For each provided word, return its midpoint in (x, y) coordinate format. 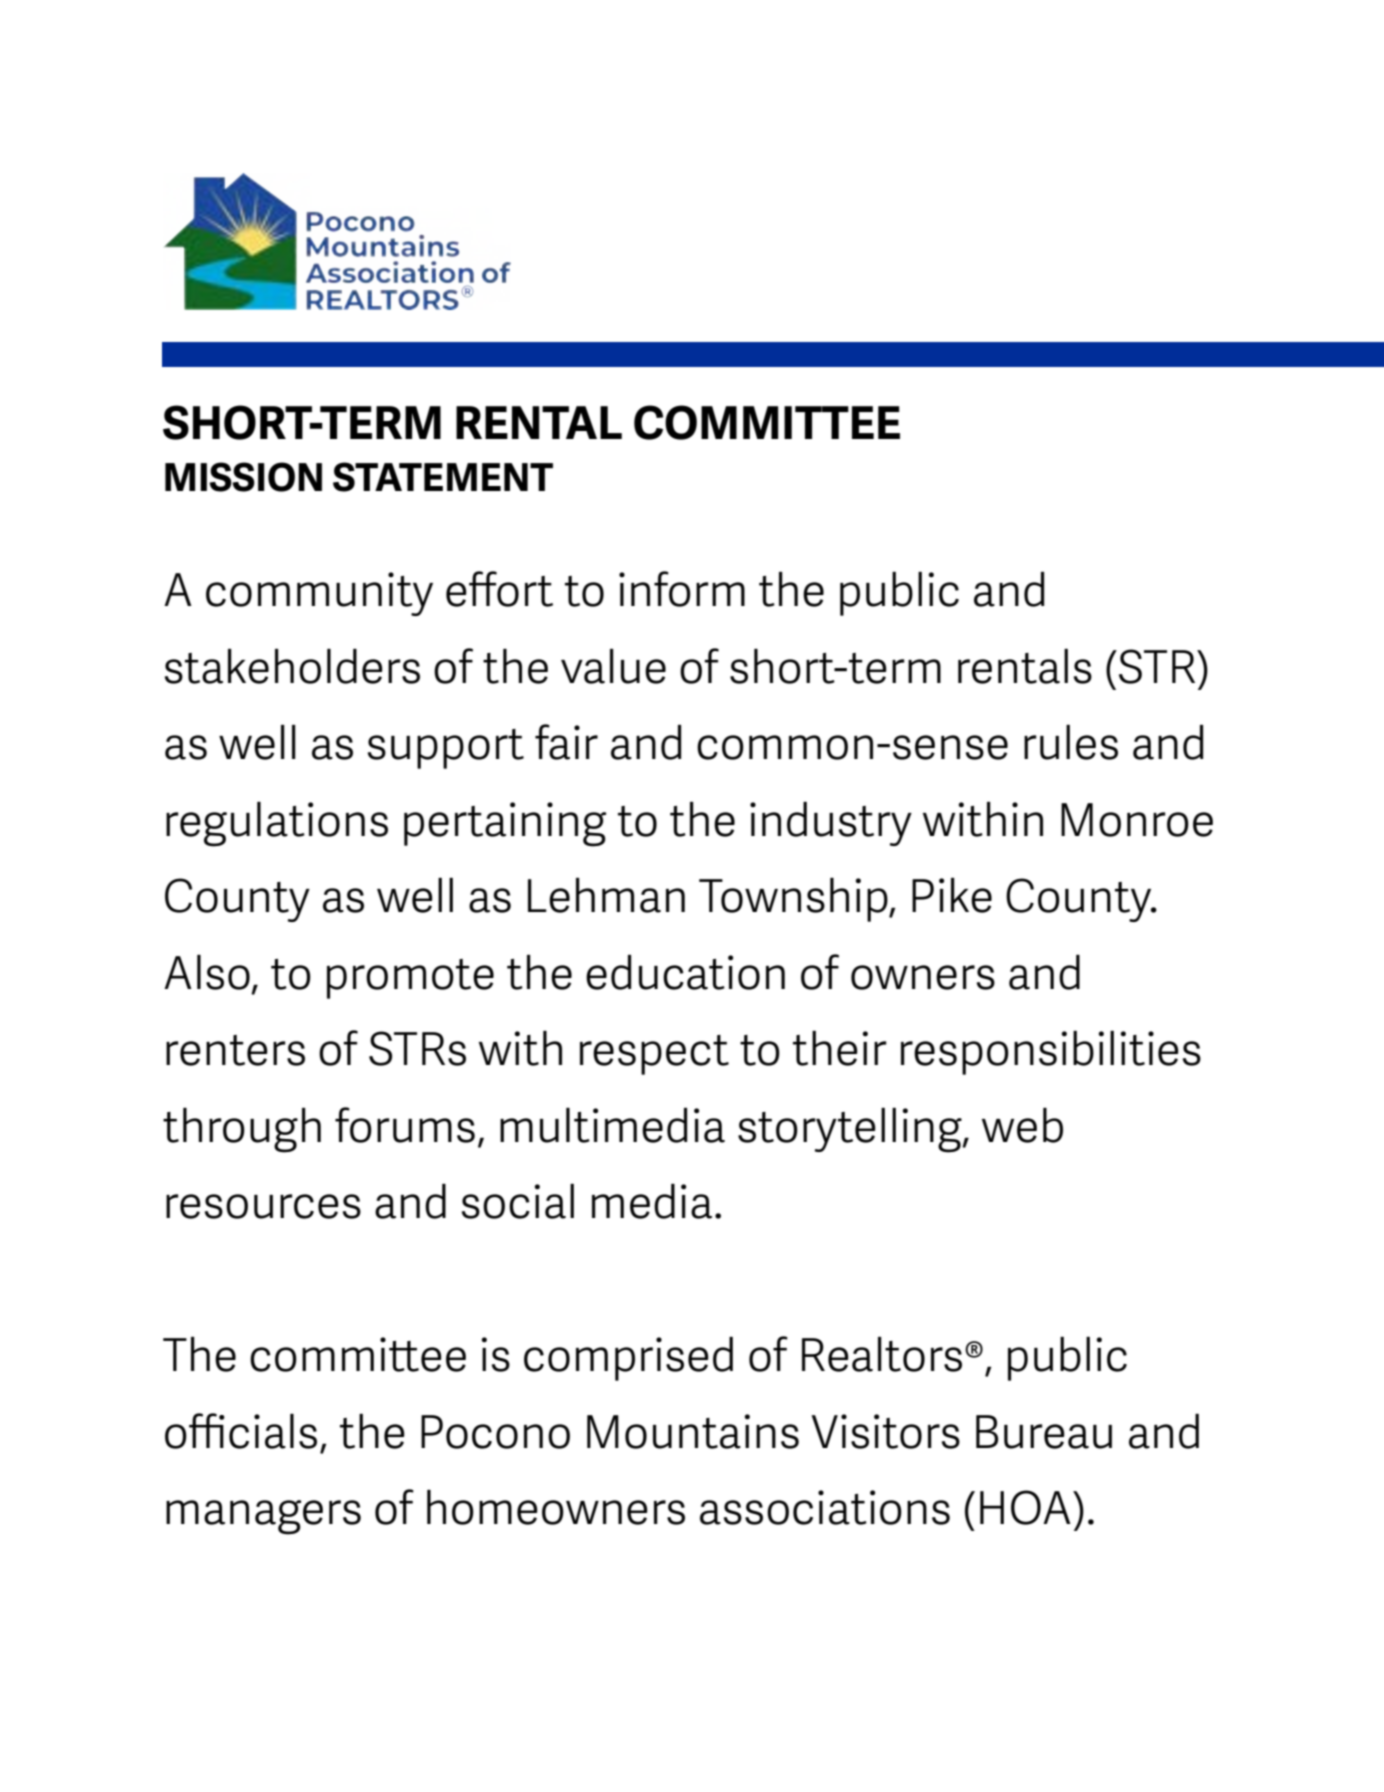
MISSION (243, 477)
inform (682, 589)
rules (1071, 742)
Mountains (693, 1431)
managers (263, 1517)
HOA (1025, 1507)
